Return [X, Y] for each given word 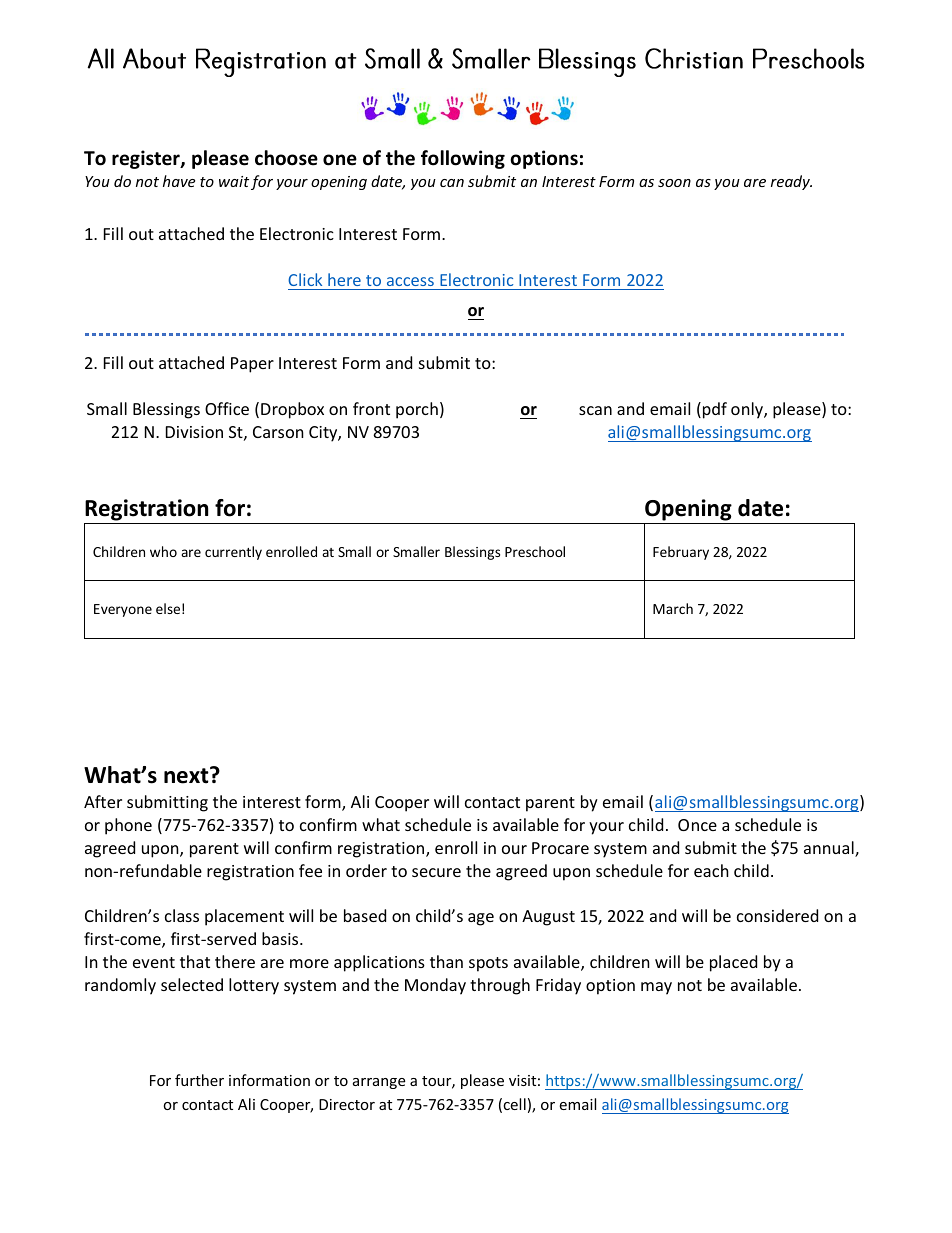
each [711, 870]
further [199, 1080]
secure [436, 872]
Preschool [535, 551]
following [463, 159]
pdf [715, 410]
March [673, 608]
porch [417, 410]
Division [194, 432]
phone [128, 826]
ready [791, 182]
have [179, 181]
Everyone [123, 610]
